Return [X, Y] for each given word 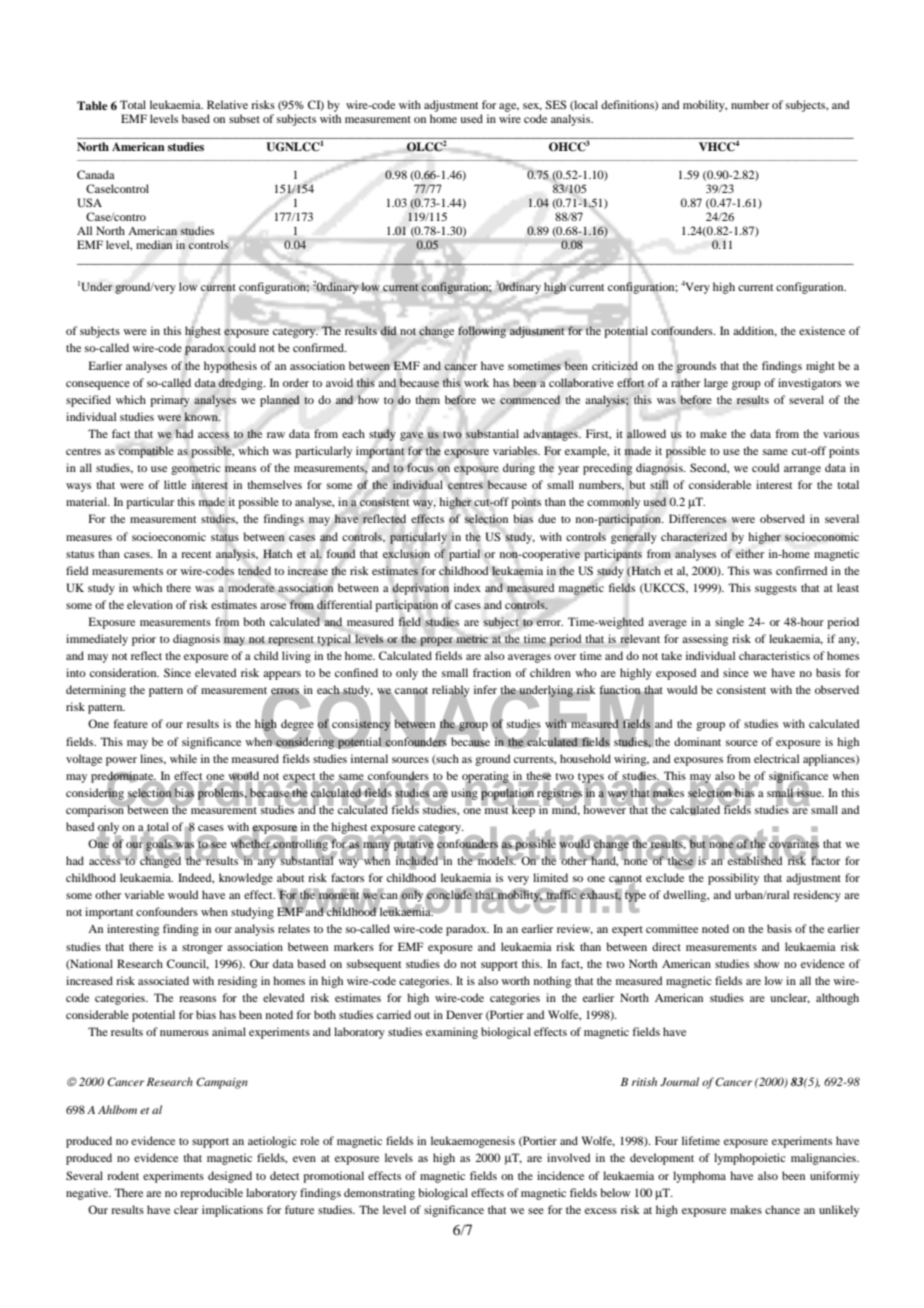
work [476, 382]
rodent [123, 1175]
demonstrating [379, 1194]
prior [144, 640]
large [716, 384]
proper [436, 641]
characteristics [774, 655]
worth [515, 980]
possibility [733, 879]
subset [244, 118]
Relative [227, 104]
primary [170, 401]
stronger [202, 949]
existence [822, 330]
